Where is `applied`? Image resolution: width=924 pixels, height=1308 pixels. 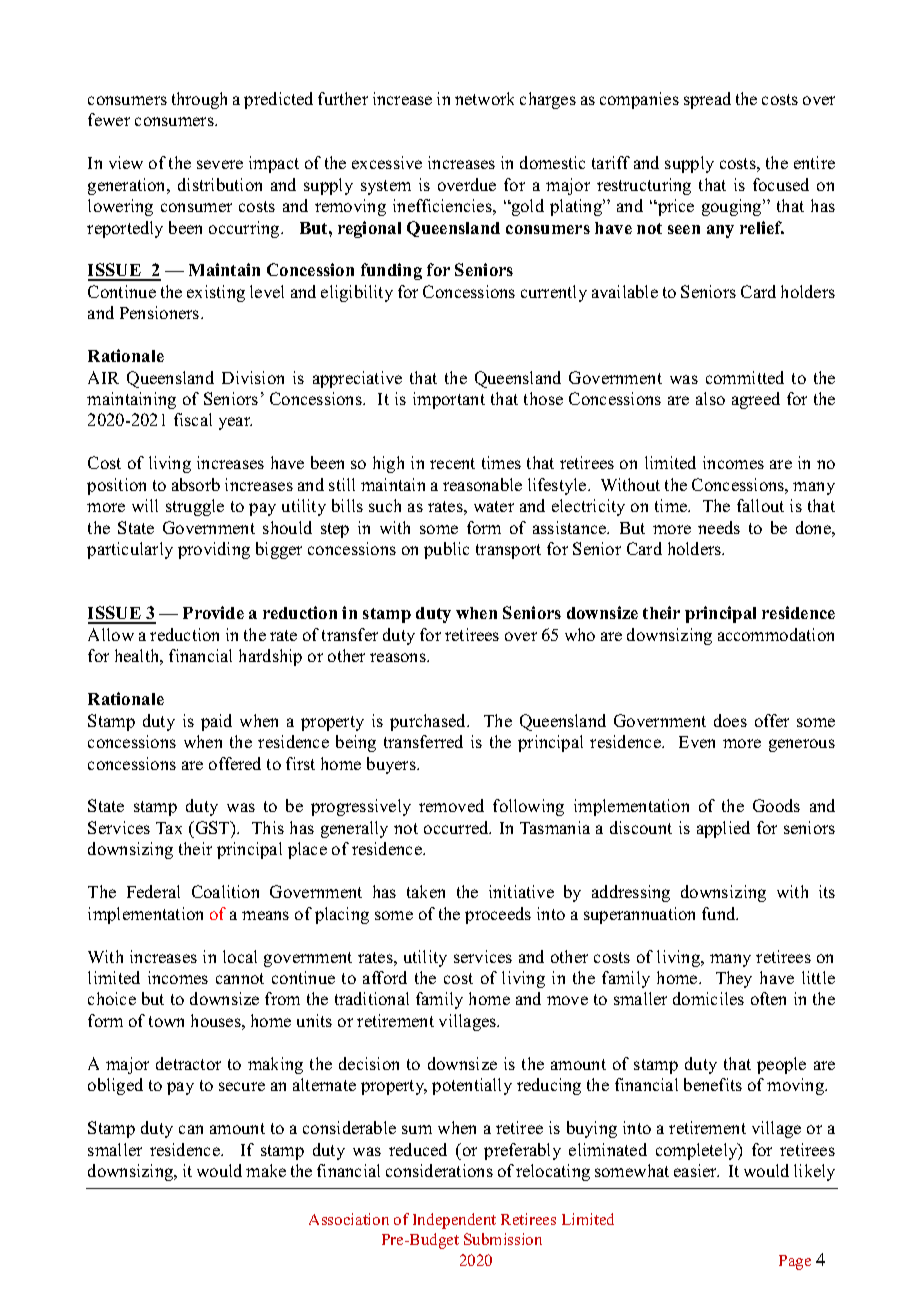 applied is located at coordinates (723, 829).
